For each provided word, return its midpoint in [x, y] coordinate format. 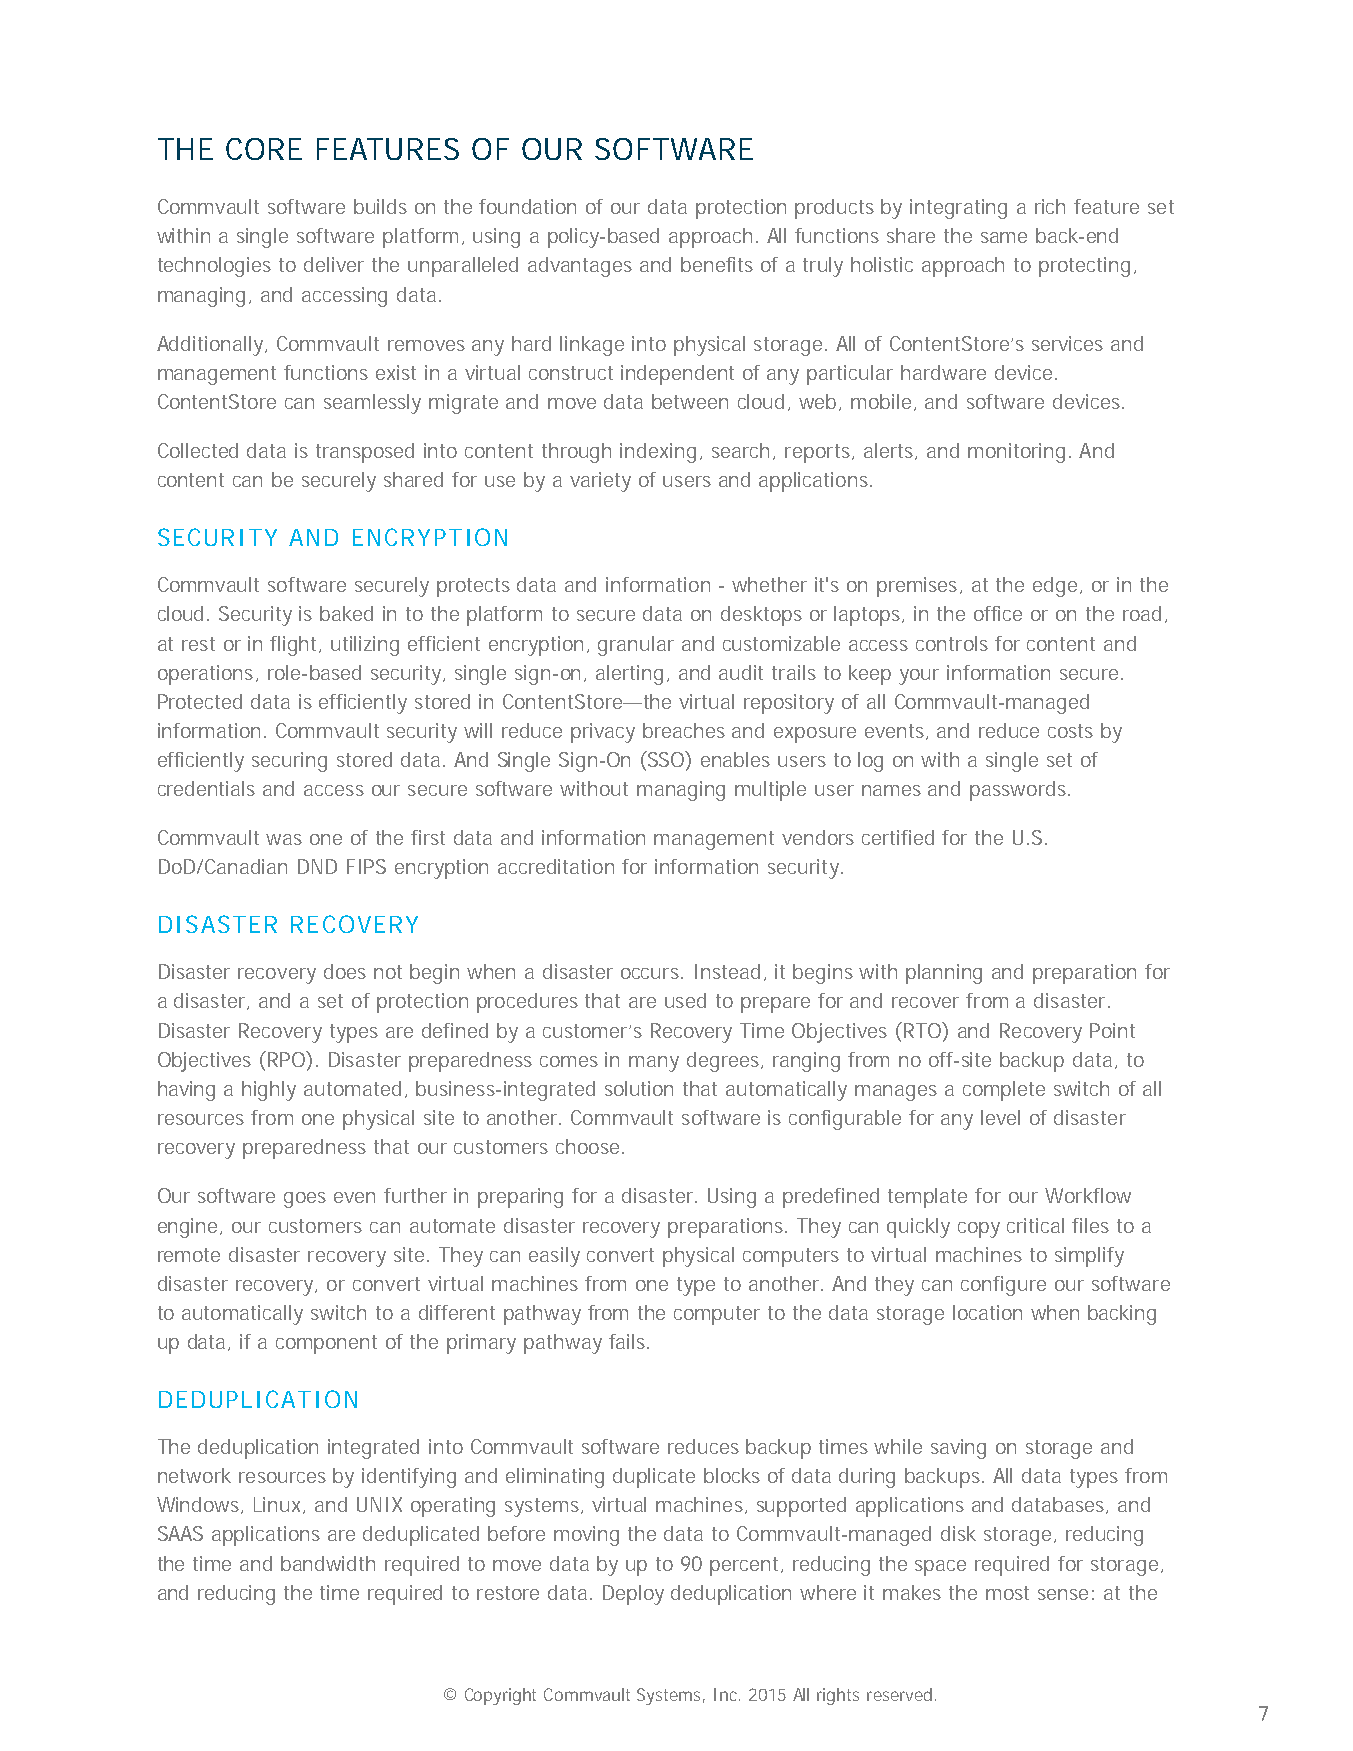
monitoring [1019, 453]
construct [571, 373]
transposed [365, 453]
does [345, 971]
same [1004, 237]
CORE [264, 149]
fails [629, 1341]
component [326, 1344]
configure [1003, 1286]
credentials [206, 788]
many [654, 1064]
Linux [279, 1505]
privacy [603, 733]
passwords [1020, 791]
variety [600, 482]
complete [1004, 1091]
